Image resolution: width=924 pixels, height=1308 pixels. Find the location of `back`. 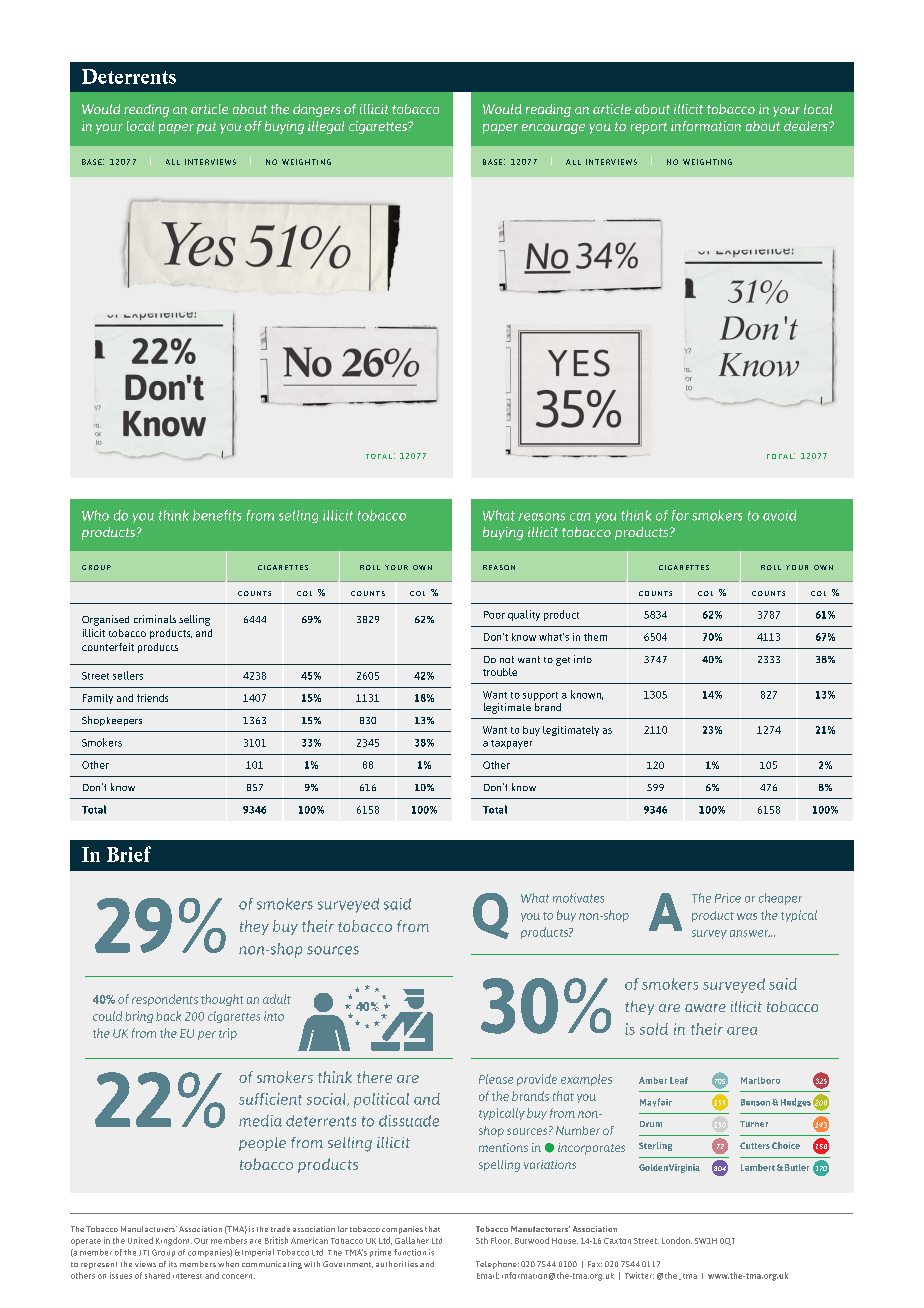

back is located at coordinates (168, 1016).
